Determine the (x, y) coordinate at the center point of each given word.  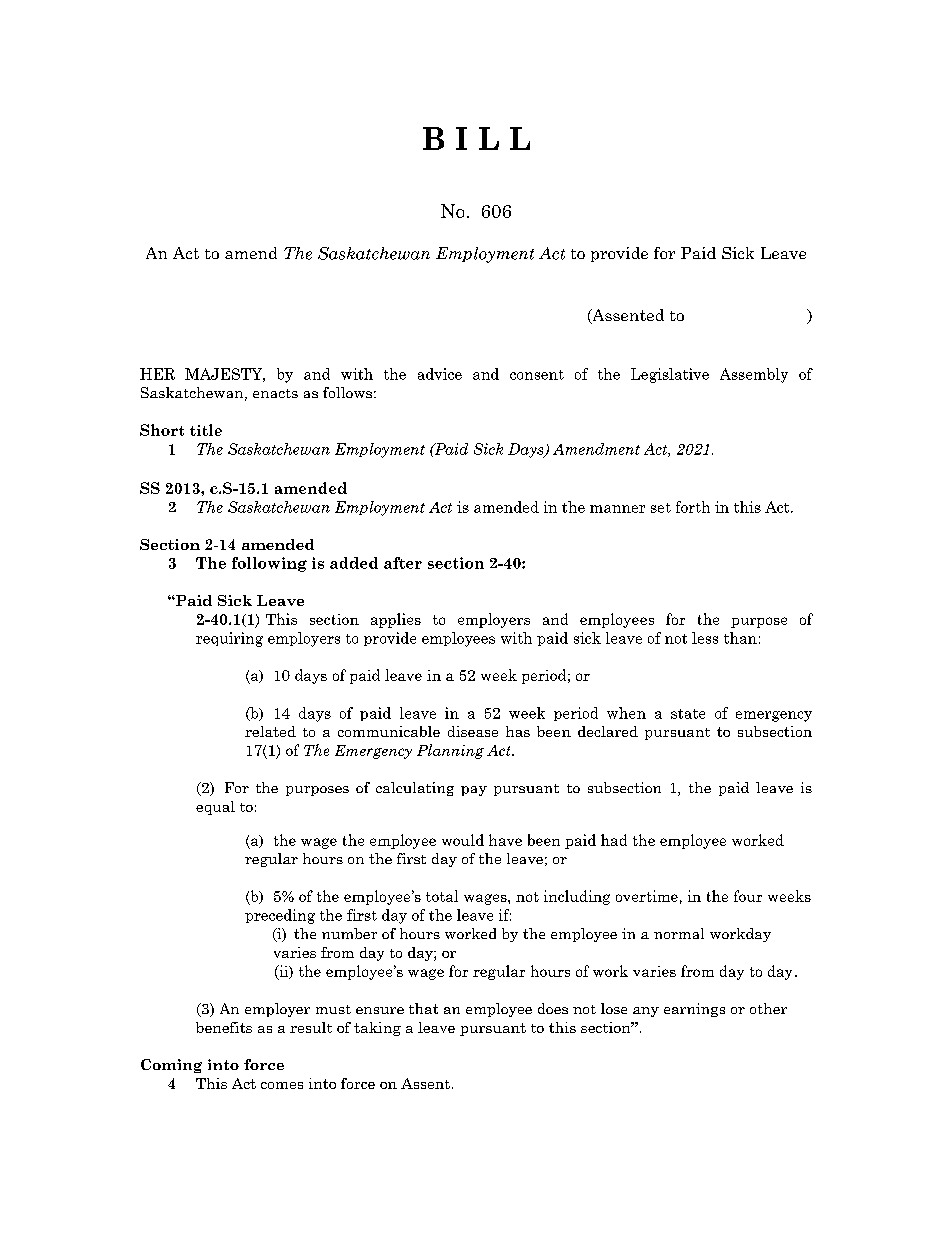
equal (215, 808)
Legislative (670, 375)
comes (282, 1085)
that (423, 1008)
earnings (694, 1010)
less (705, 638)
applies (396, 620)
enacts (275, 393)
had (614, 840)
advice (440, 374)
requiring (229, 639)
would (463, 840)
